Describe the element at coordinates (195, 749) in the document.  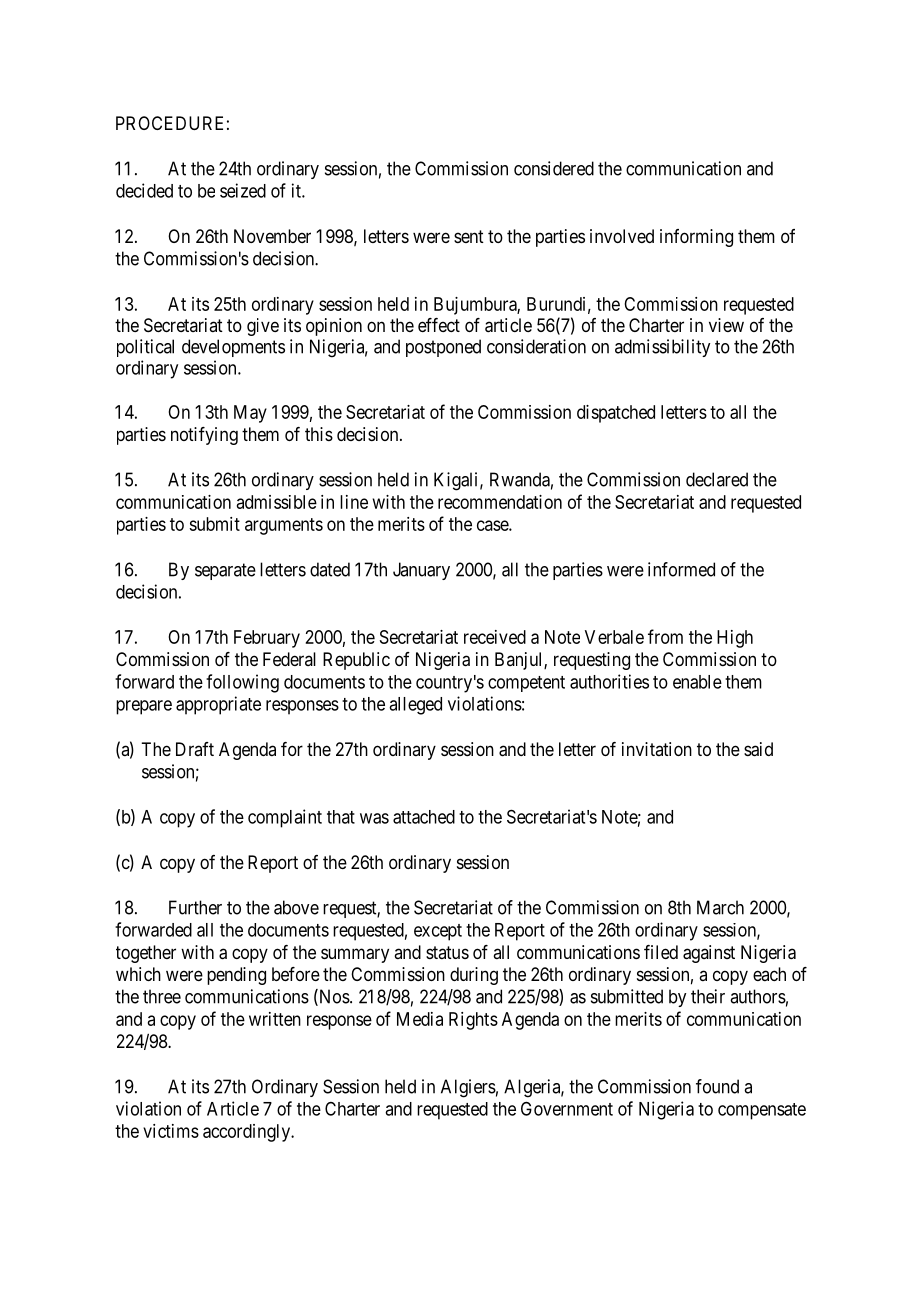
I see `Draft` at that location.
